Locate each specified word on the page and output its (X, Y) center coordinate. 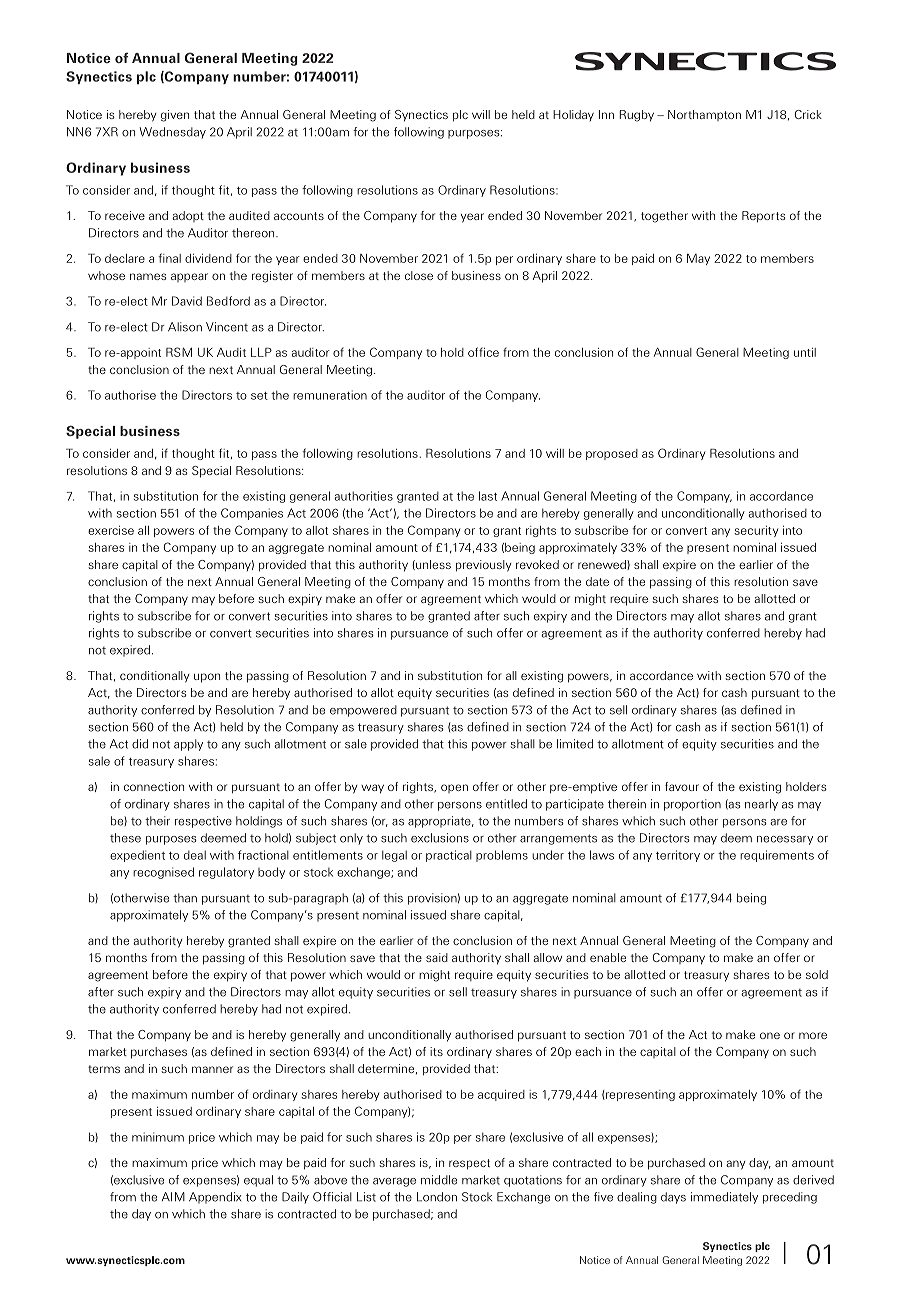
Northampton (704, 115)
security (756, 531)
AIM (173, 1196)
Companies (252, 514)
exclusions (440, 838)
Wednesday (173, 133)
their (157, 821)
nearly (761, 805)
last (488, 496)
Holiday (573, 115)
